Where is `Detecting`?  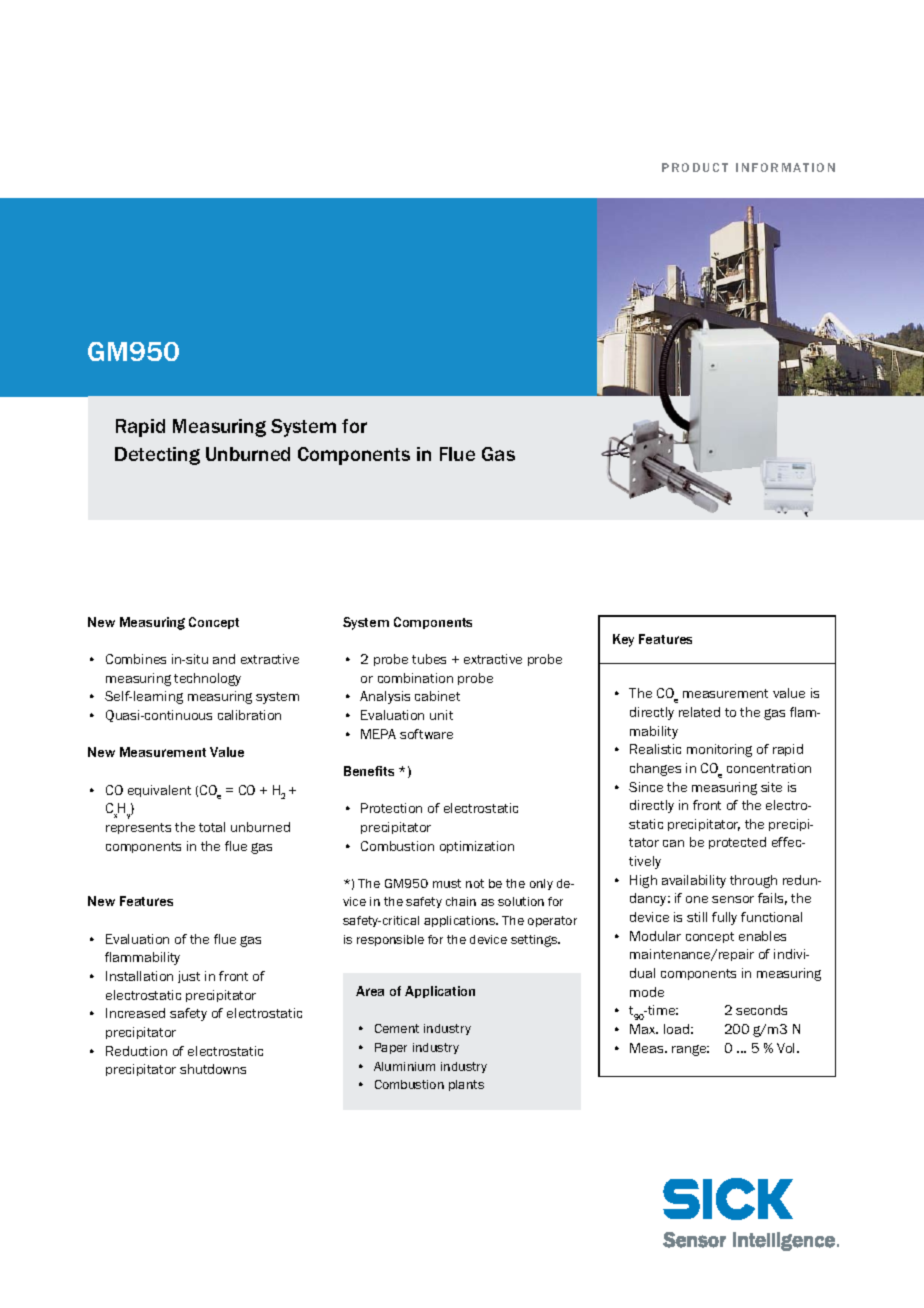 Detecting is located at coordinates (157, 456).
